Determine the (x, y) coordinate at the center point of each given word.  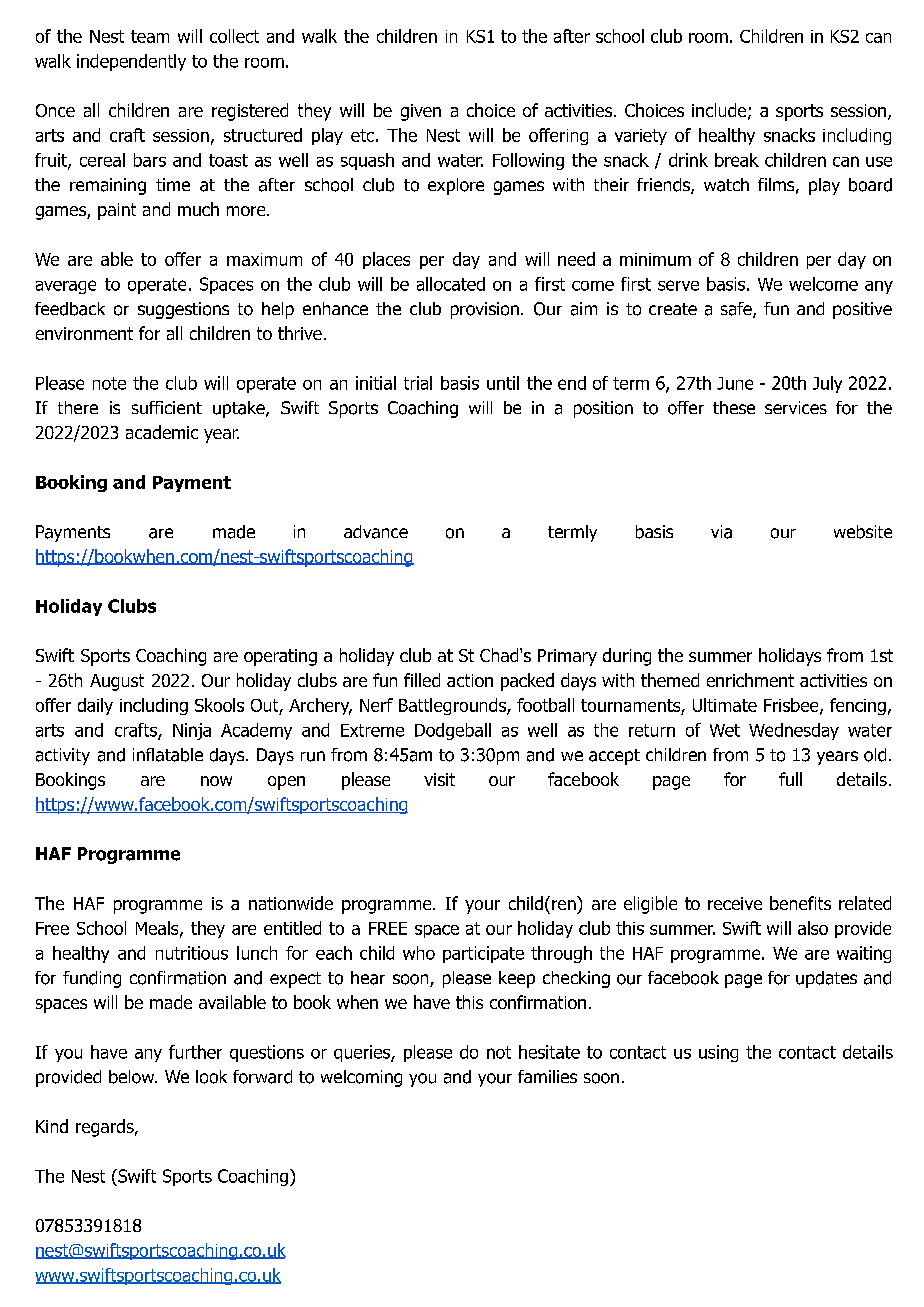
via (721, 532)
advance (376, 532)
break (737, 160)
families (547, 1076)
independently (131, 62)
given (421, 112)
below (133, 1077)
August (117, 682)
